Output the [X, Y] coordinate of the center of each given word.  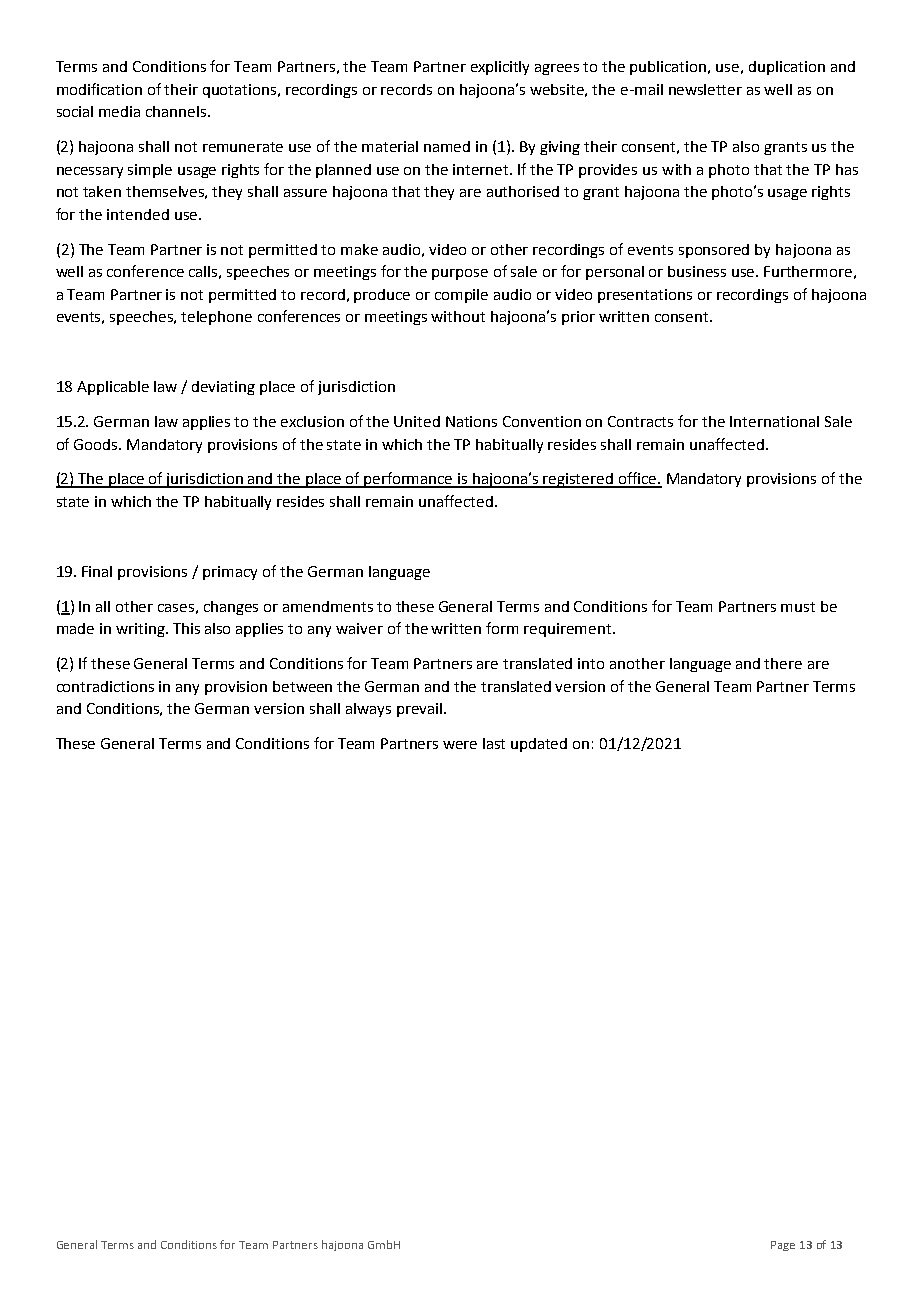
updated [539, 745]
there [783, 663]
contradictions [105, 686]
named [447, 146]
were [460, 745]
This [186, 628]
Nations [471, 421]
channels [177, 111]
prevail [419, 710]
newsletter [705, 89]
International [774, 421]
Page [783, 1246]
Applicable [113, 388]
